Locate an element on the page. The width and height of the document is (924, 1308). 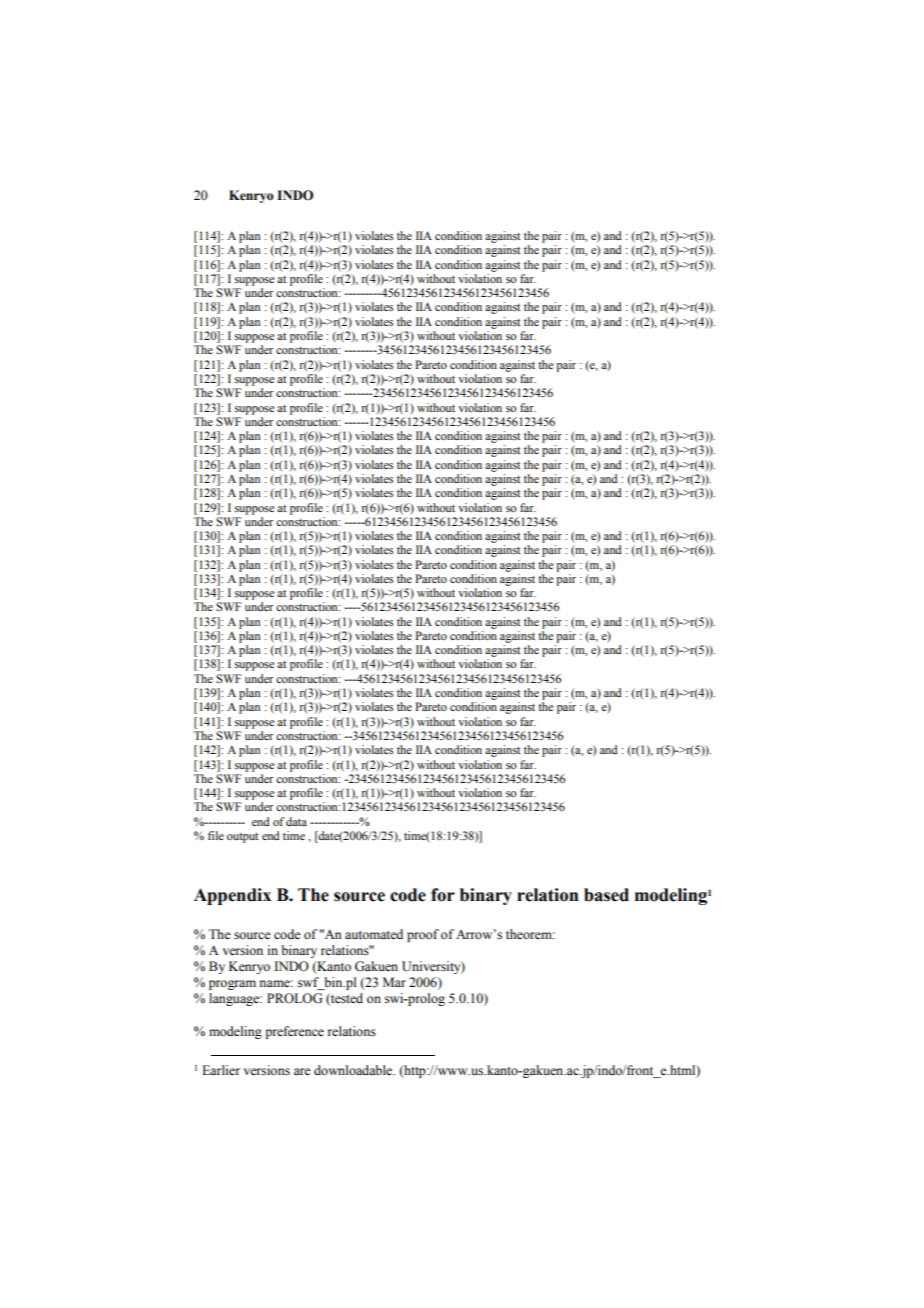
output is located at coordinates (243, 838).
